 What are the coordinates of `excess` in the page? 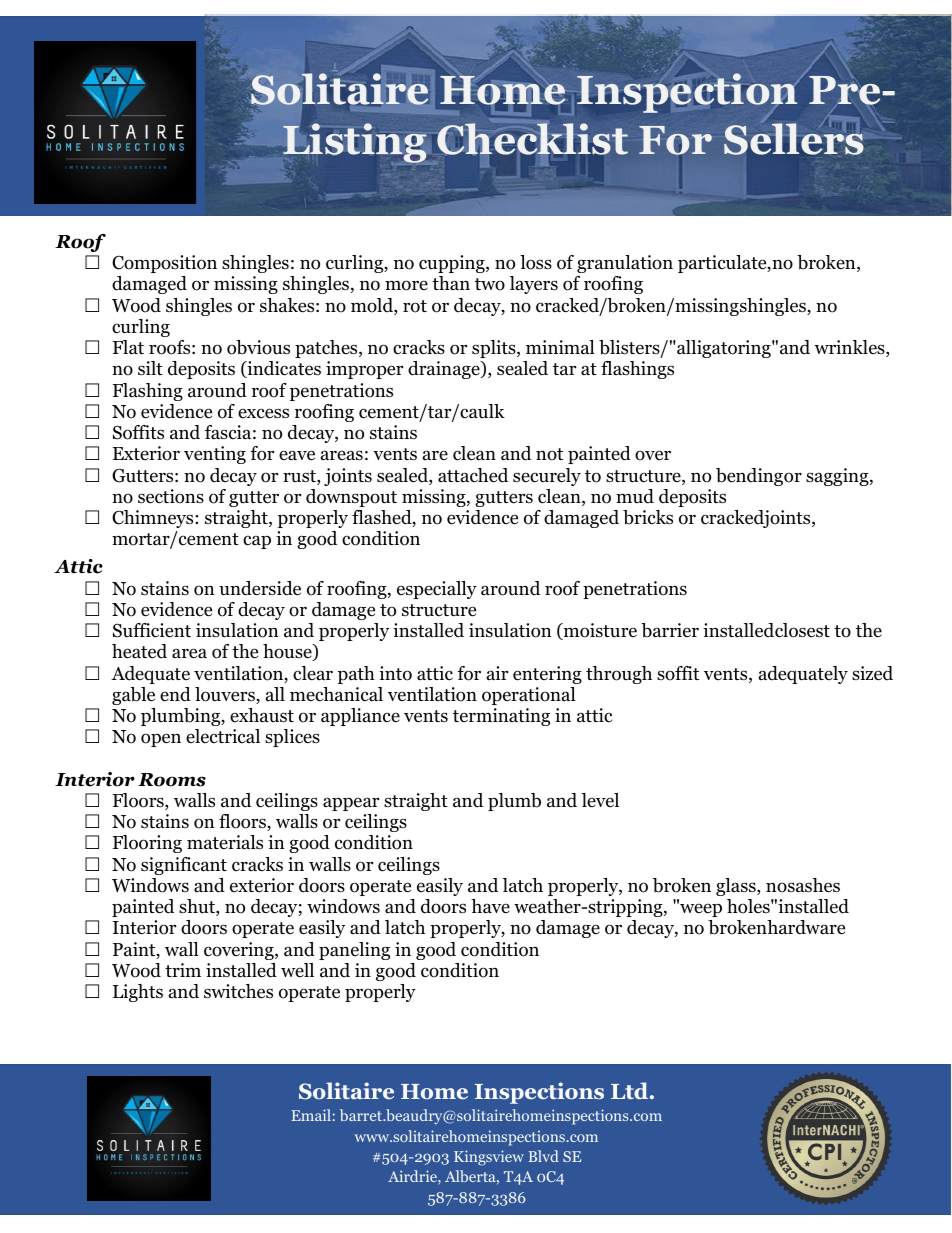 It's located at (263, 413).
